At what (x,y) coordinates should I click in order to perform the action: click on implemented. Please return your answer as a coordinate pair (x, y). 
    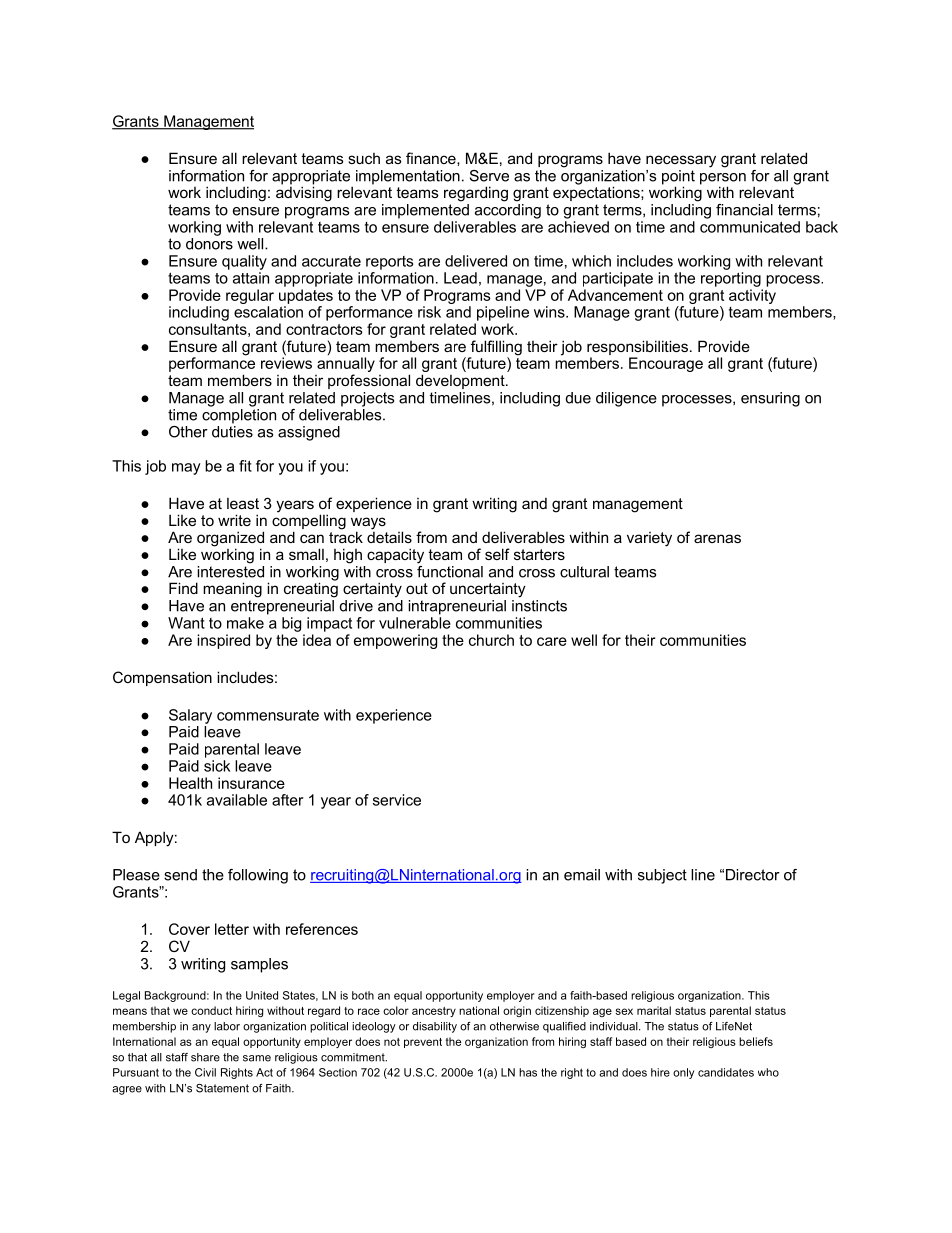
    Looking at the image, I should click on (425, 211).
